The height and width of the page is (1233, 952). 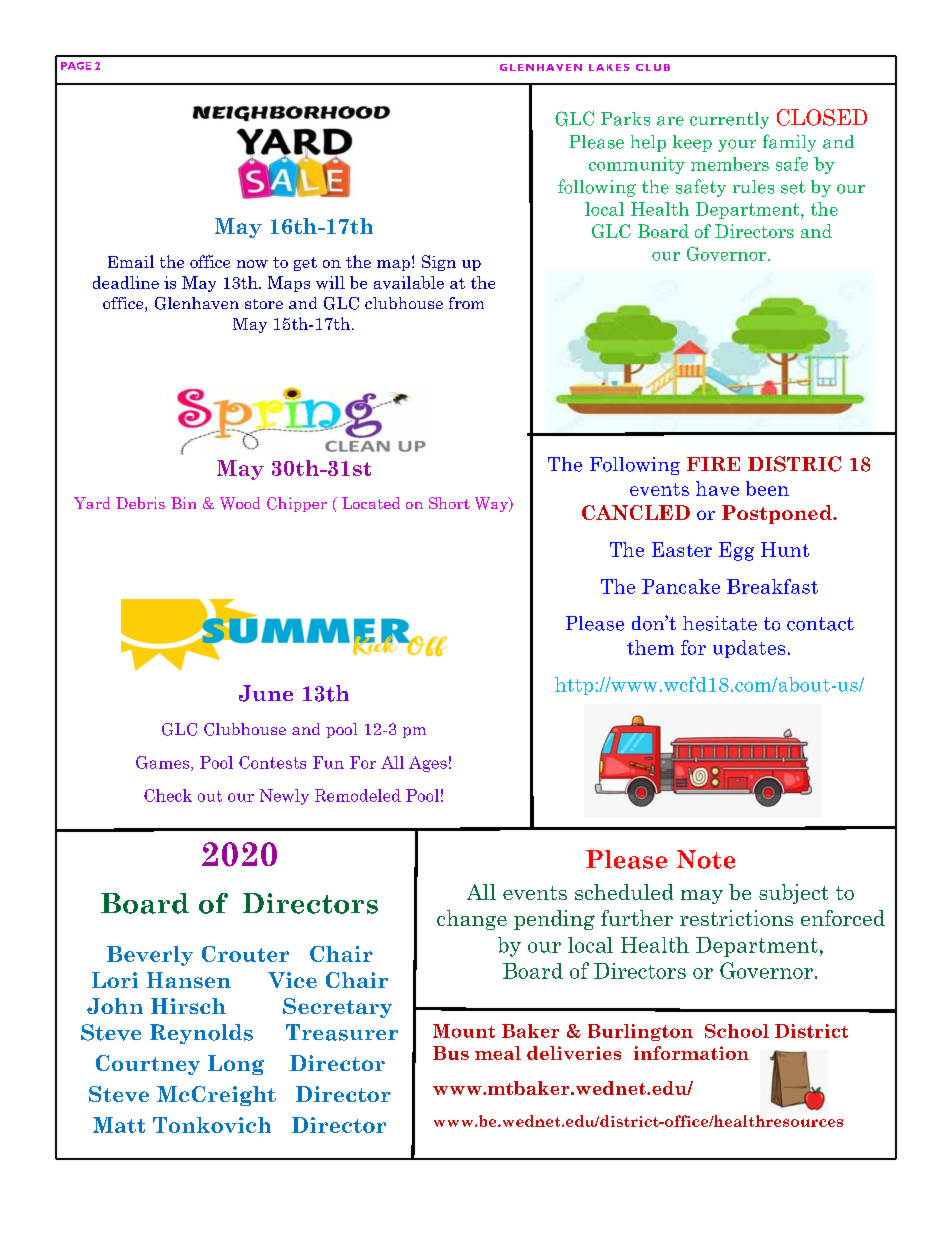 What do you see at coordinates (713, 464) in the page?
I see `FIRE` at bounding box center [713, 464].
